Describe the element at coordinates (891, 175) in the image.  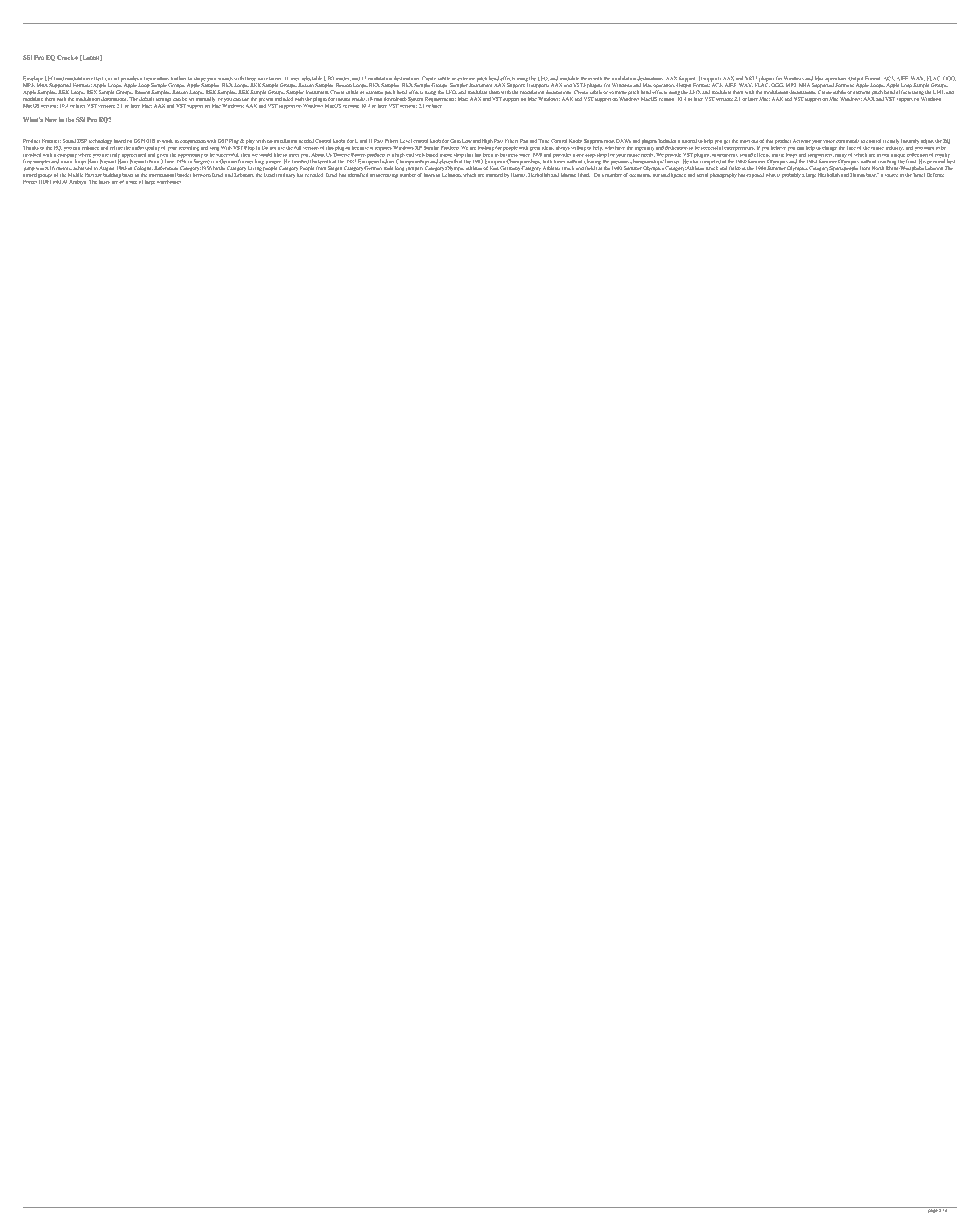
I see `source` at that location.
